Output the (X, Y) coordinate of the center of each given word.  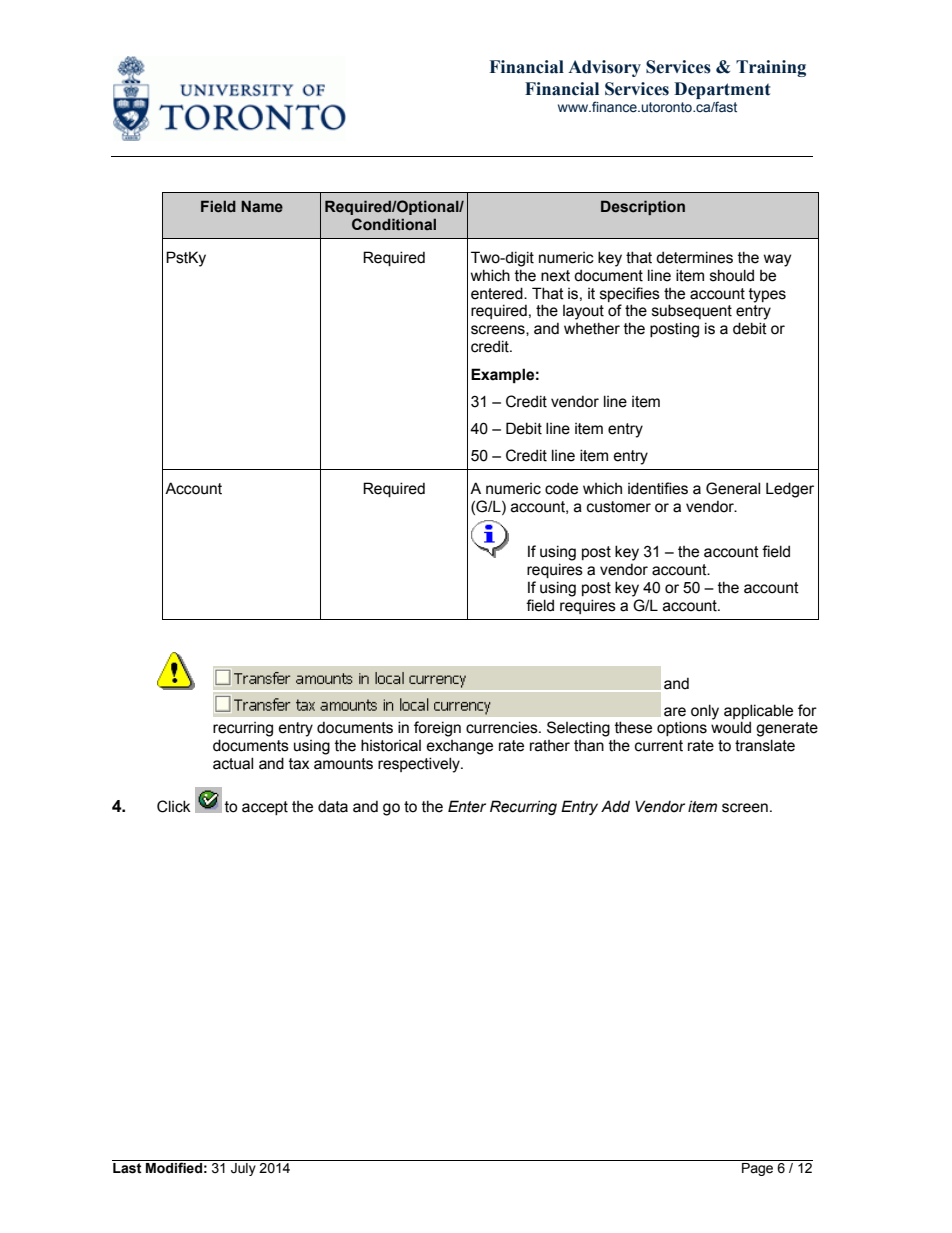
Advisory (604, 68)
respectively (420, 765)
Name (262, 206)
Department (722, 90)
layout (583, 312)
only (705, 712)
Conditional (394, 224)
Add (615, 806)
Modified (174, 1168)
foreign (437, 729)
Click (174, 806)
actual (233, 763)
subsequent (692, 311)
